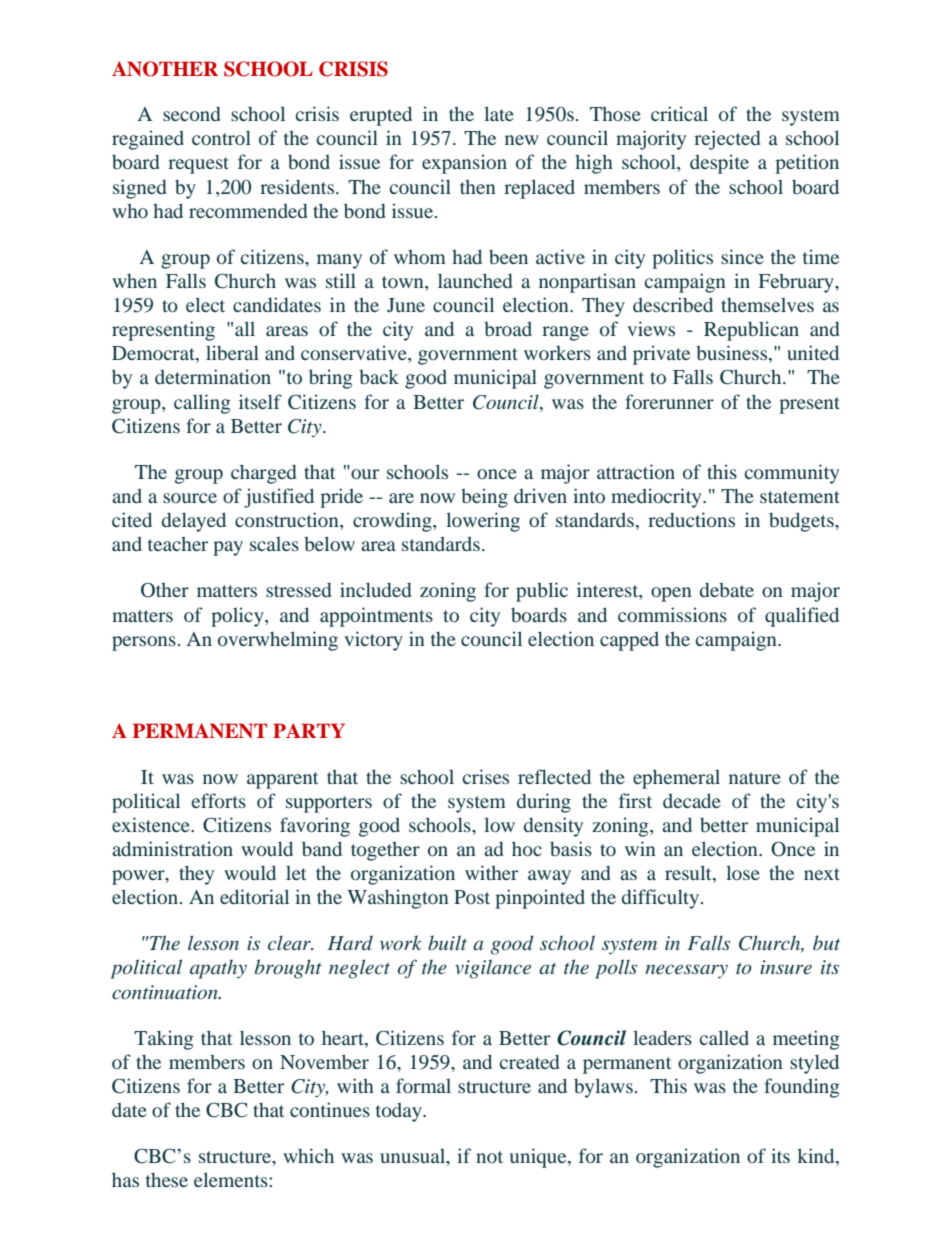 The image size is (952, 1233). Describe the element at coordinates (218, 800) in the screenshot. I see `efforts` at that location.
